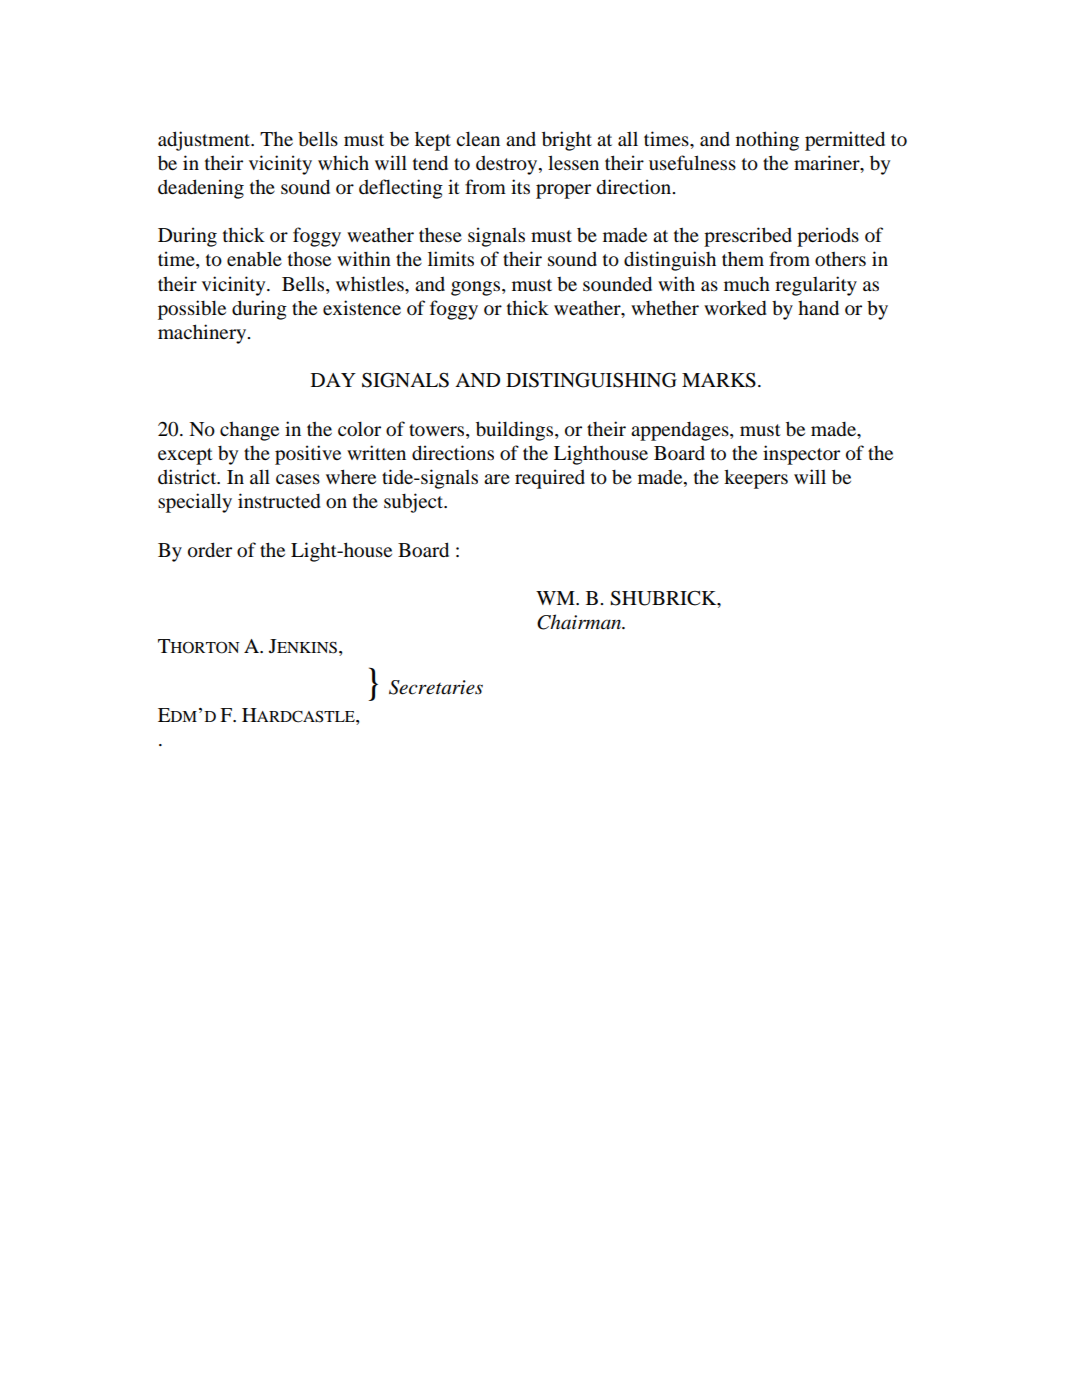 The width and height of the image is (1073, 1388). Describe the element at coordinates (249, 431) in the image. I see `change` at that location.
